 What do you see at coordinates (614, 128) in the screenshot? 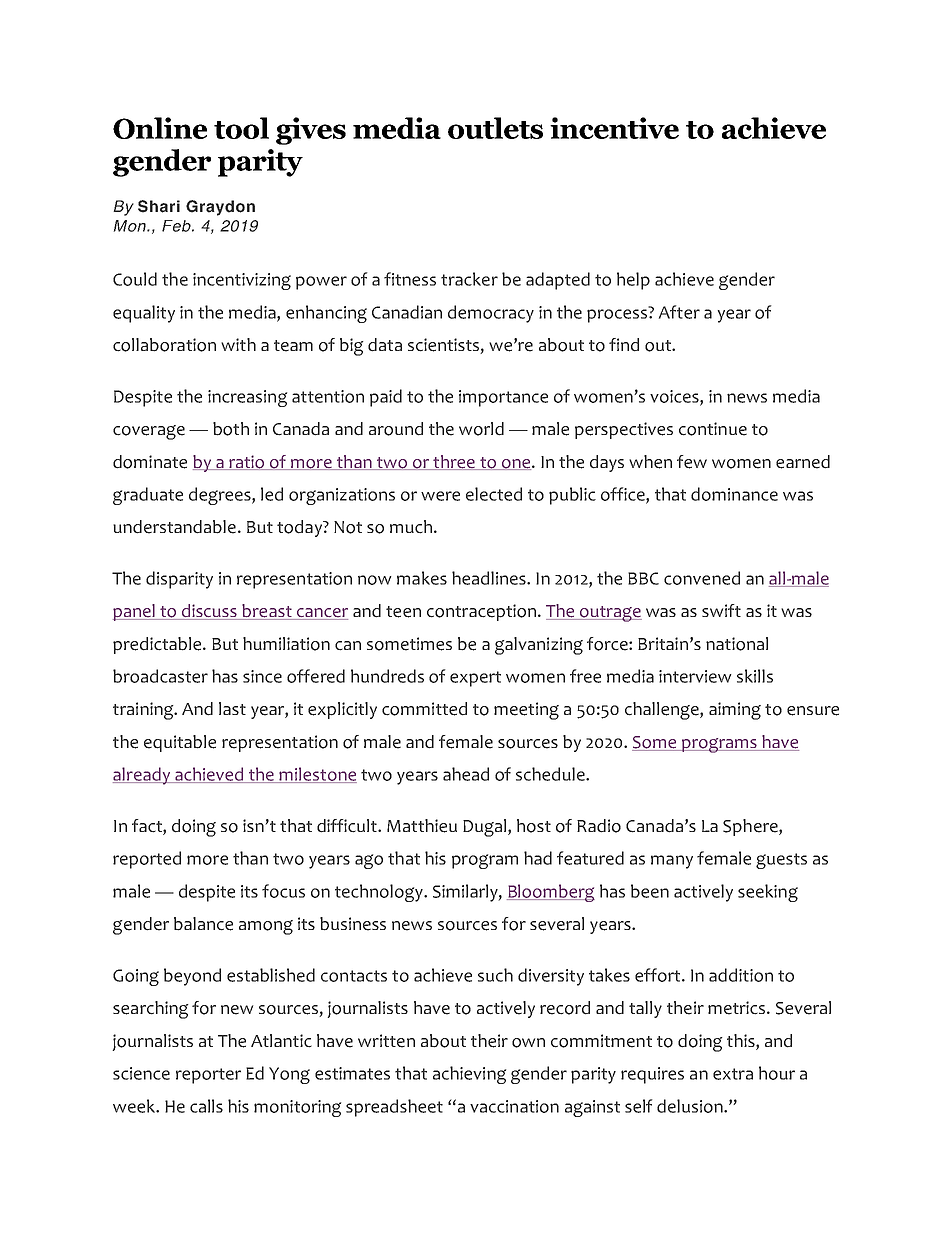
I see `incentive` at bounding box center [614, 128].
